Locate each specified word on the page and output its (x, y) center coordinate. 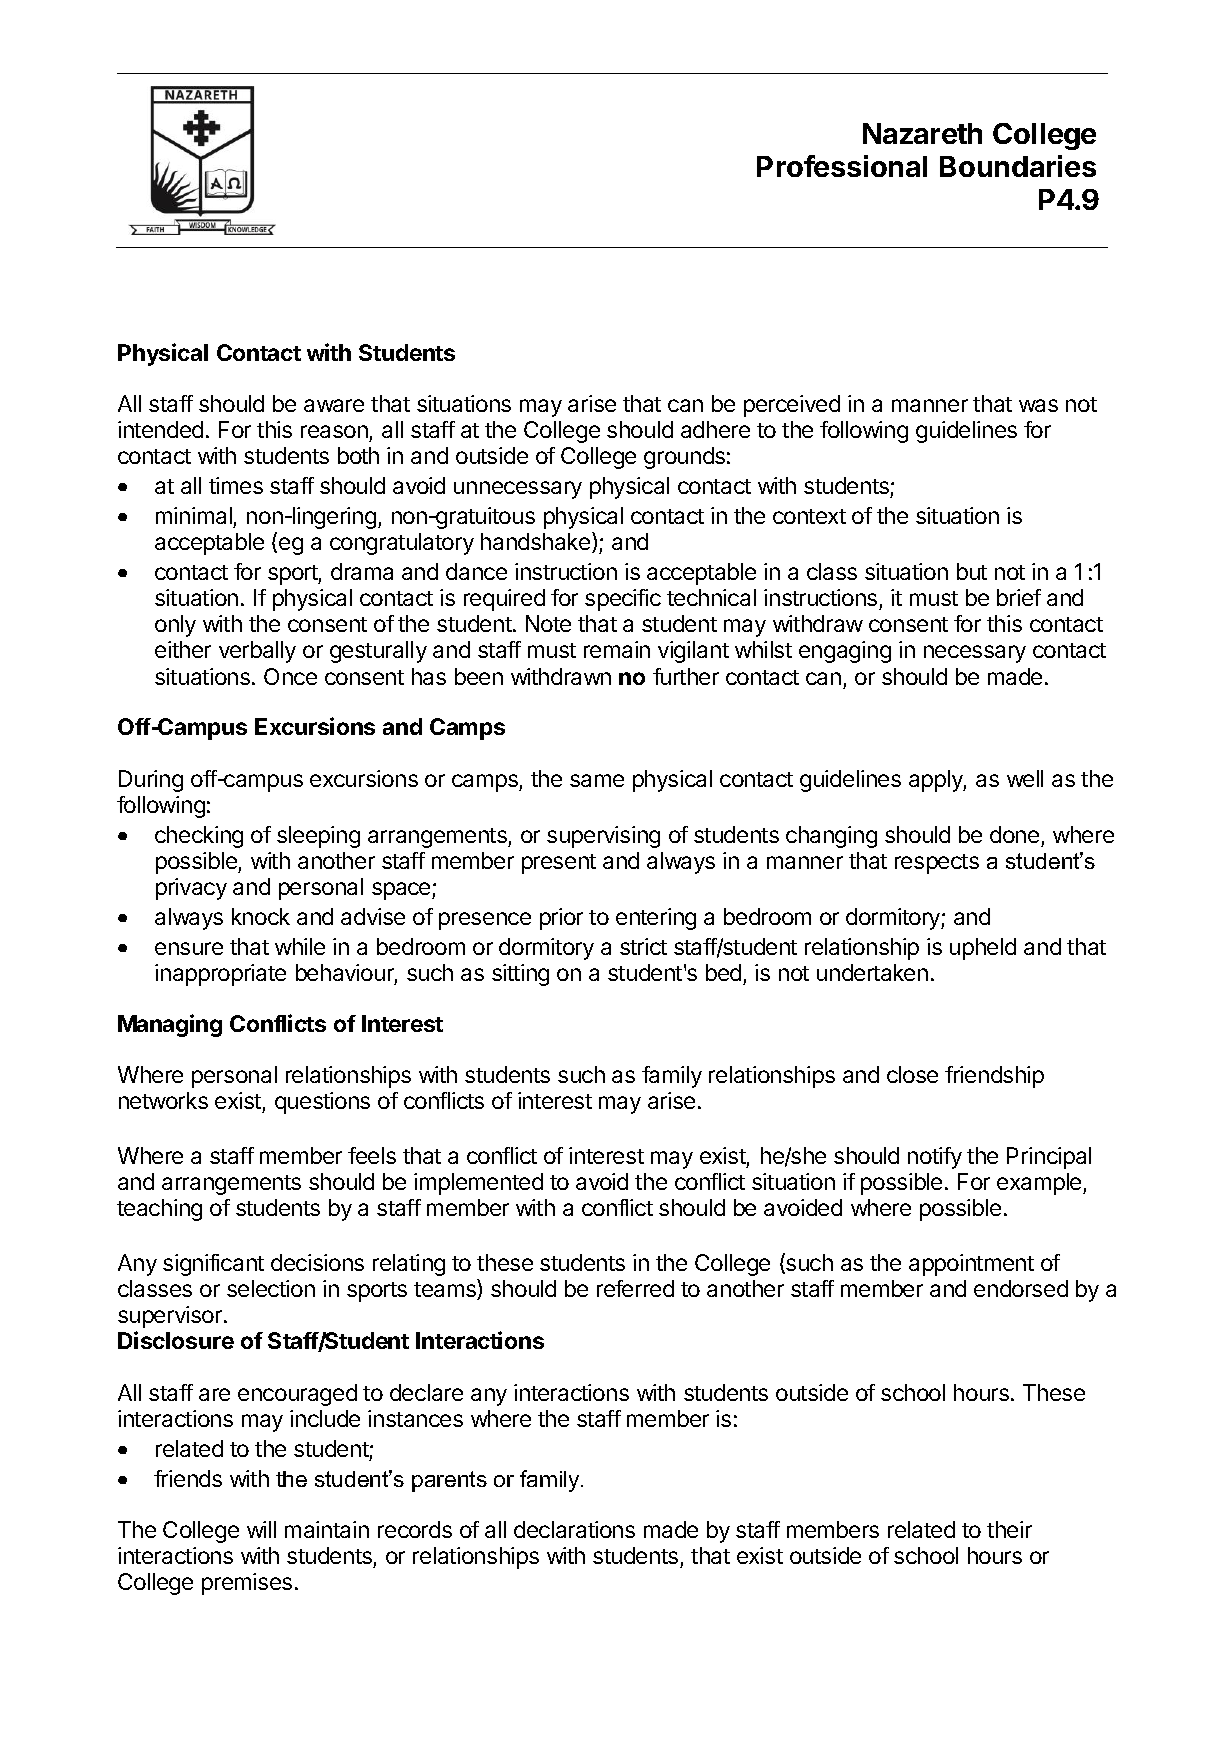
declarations (574, 1529)
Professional (842, 166)
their (1009, 1529)
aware (334, 405)
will (261, 1529)
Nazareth (922, 133)
